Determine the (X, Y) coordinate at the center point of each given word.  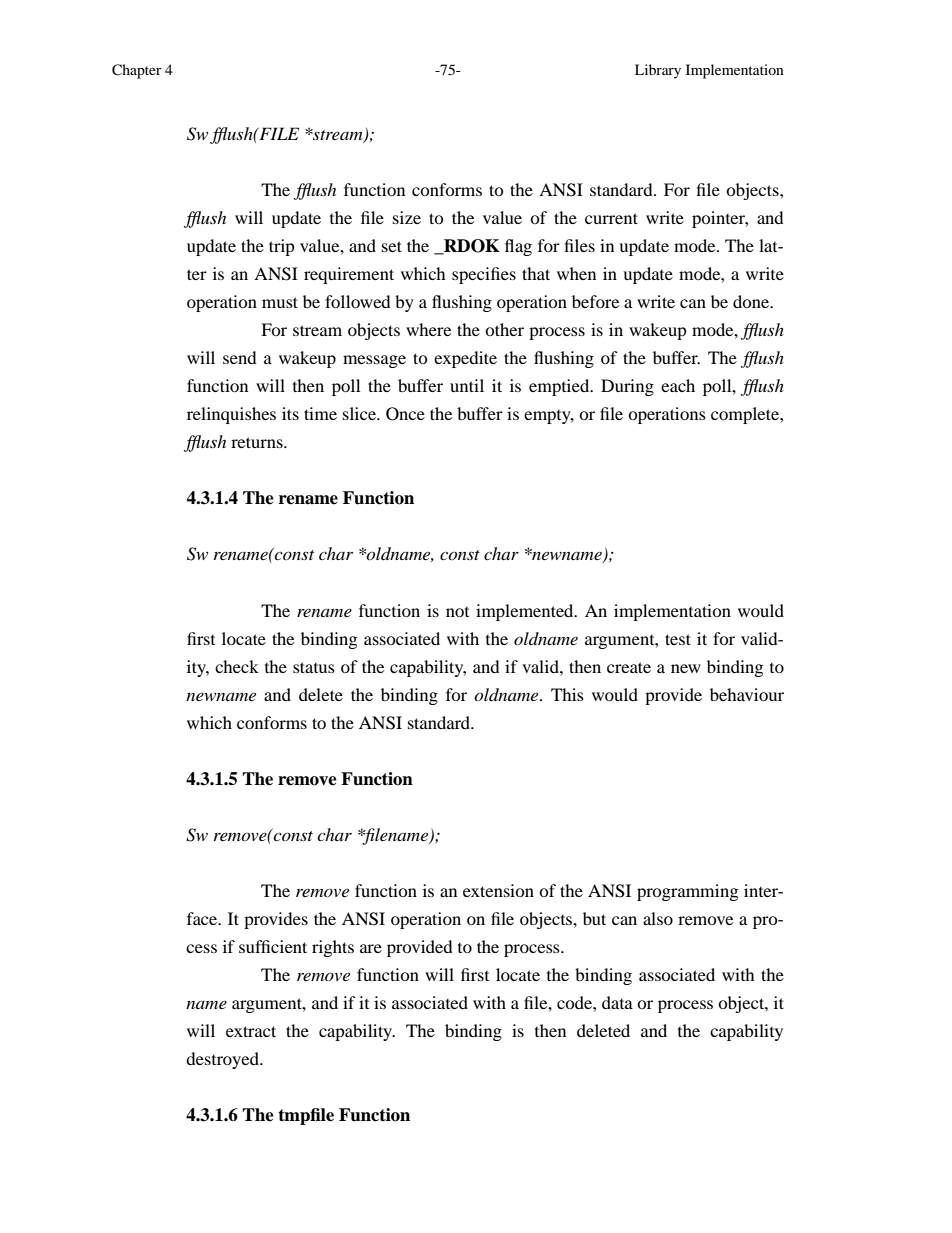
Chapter (137, 71)
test (678, 639)
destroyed (223, 1060)
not (457, 612)
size (407, 217)
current (611, 218)
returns (258, 442)
